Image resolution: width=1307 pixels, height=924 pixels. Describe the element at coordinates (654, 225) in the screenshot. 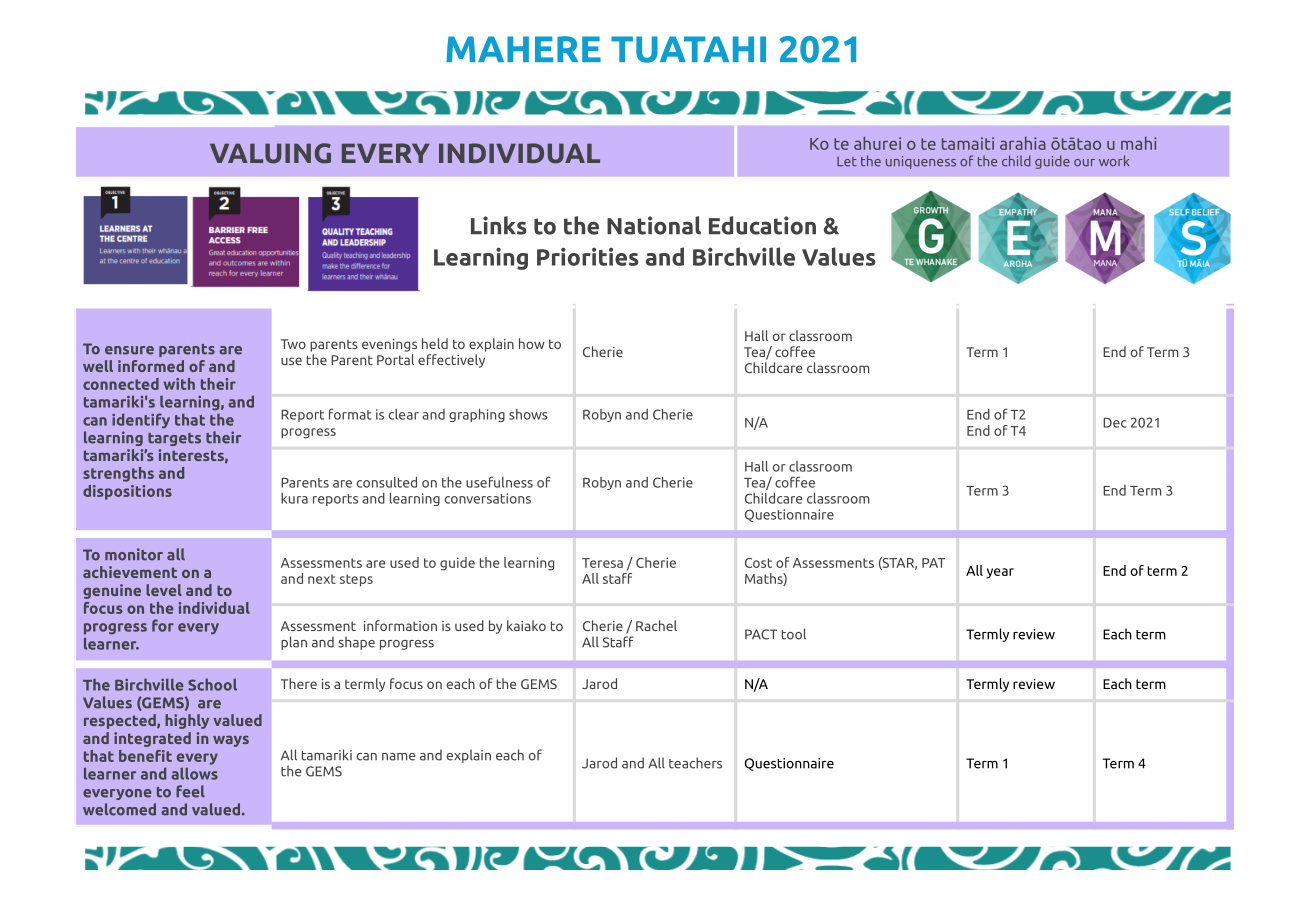

I see `National` at that location.
